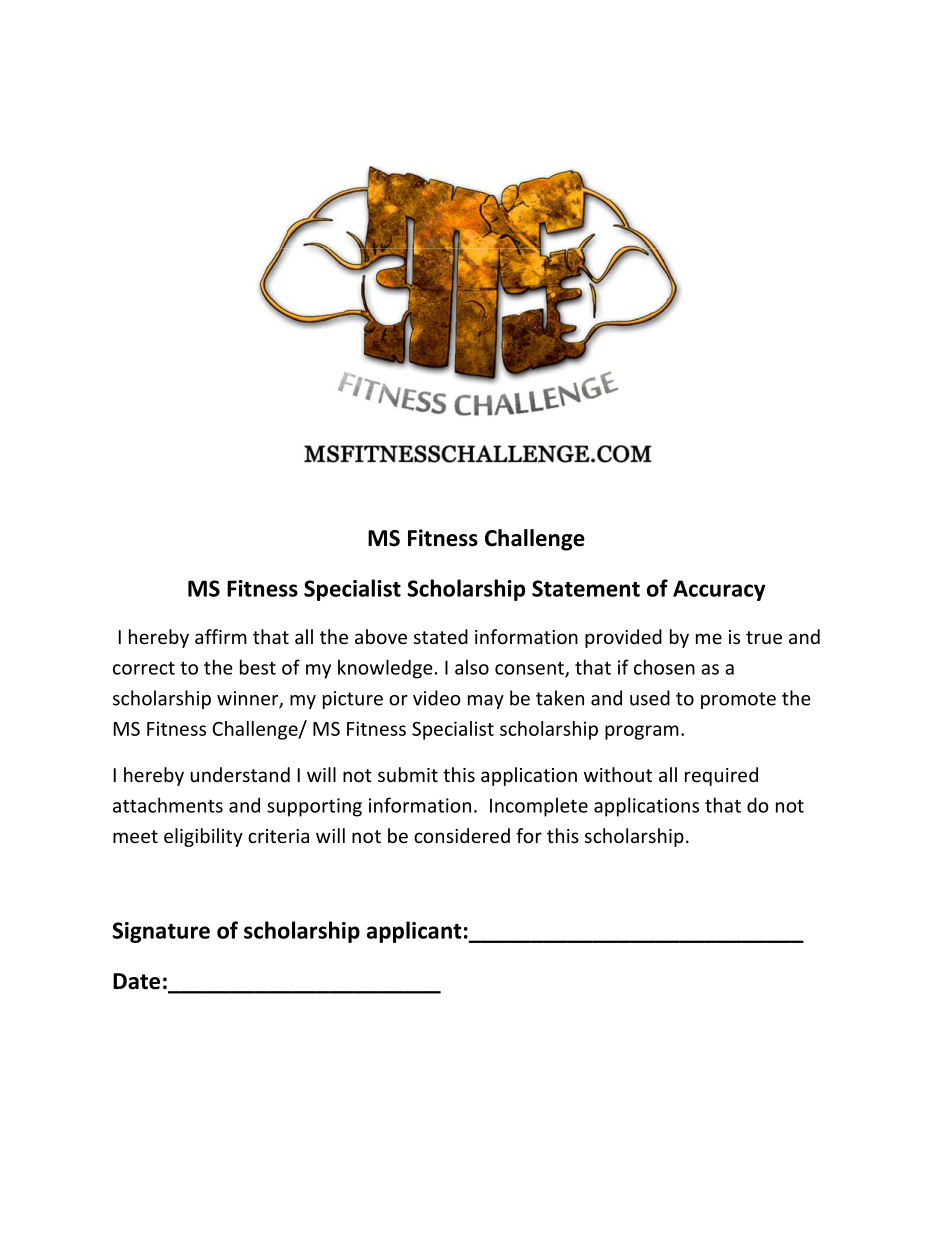 The image size is (952, 1233). Describe the element at coordinates (462, 835) in the page. I see `considered` at that location.
